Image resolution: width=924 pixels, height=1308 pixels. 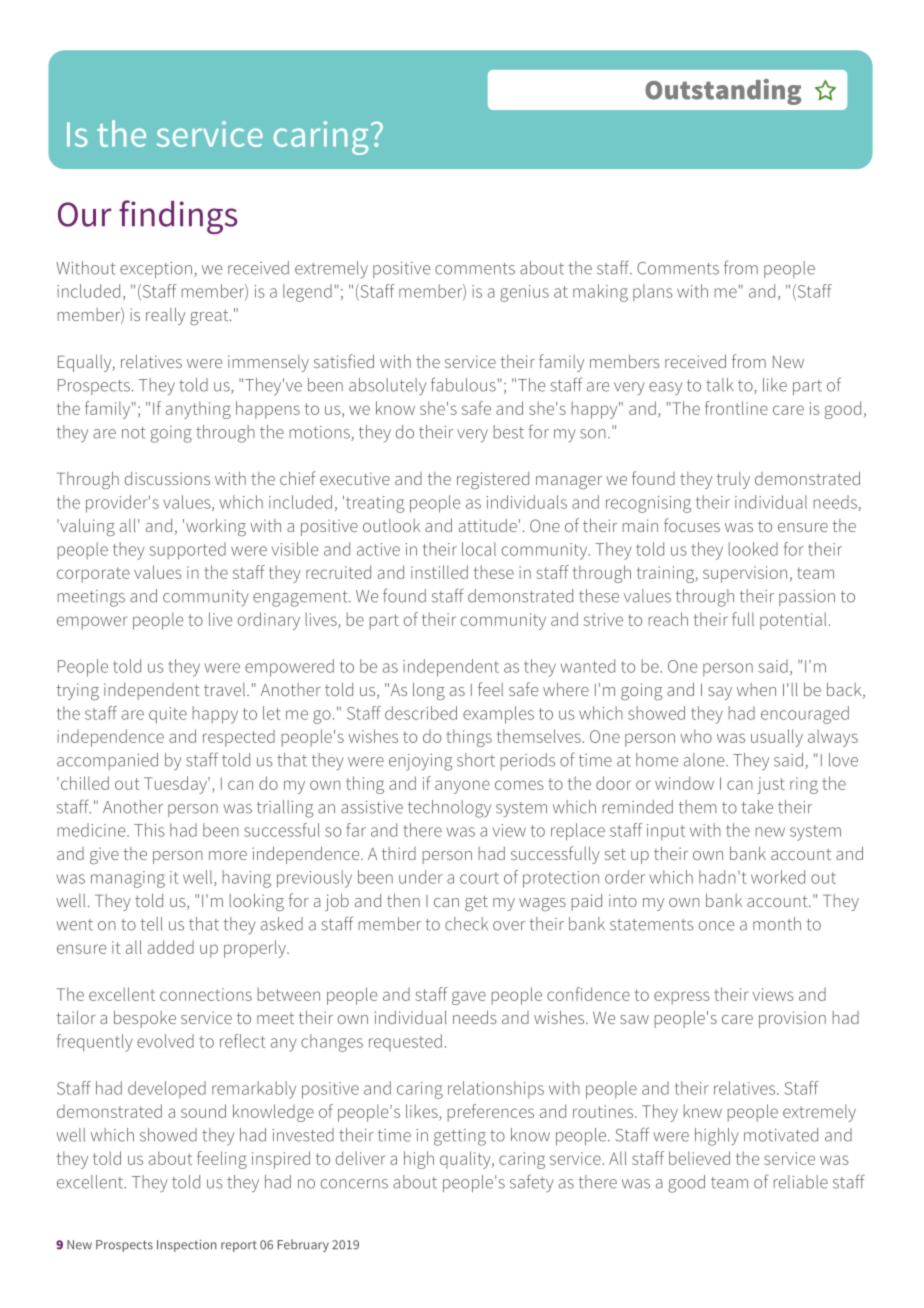 I want to click on added, so click(x=171, y=947).
